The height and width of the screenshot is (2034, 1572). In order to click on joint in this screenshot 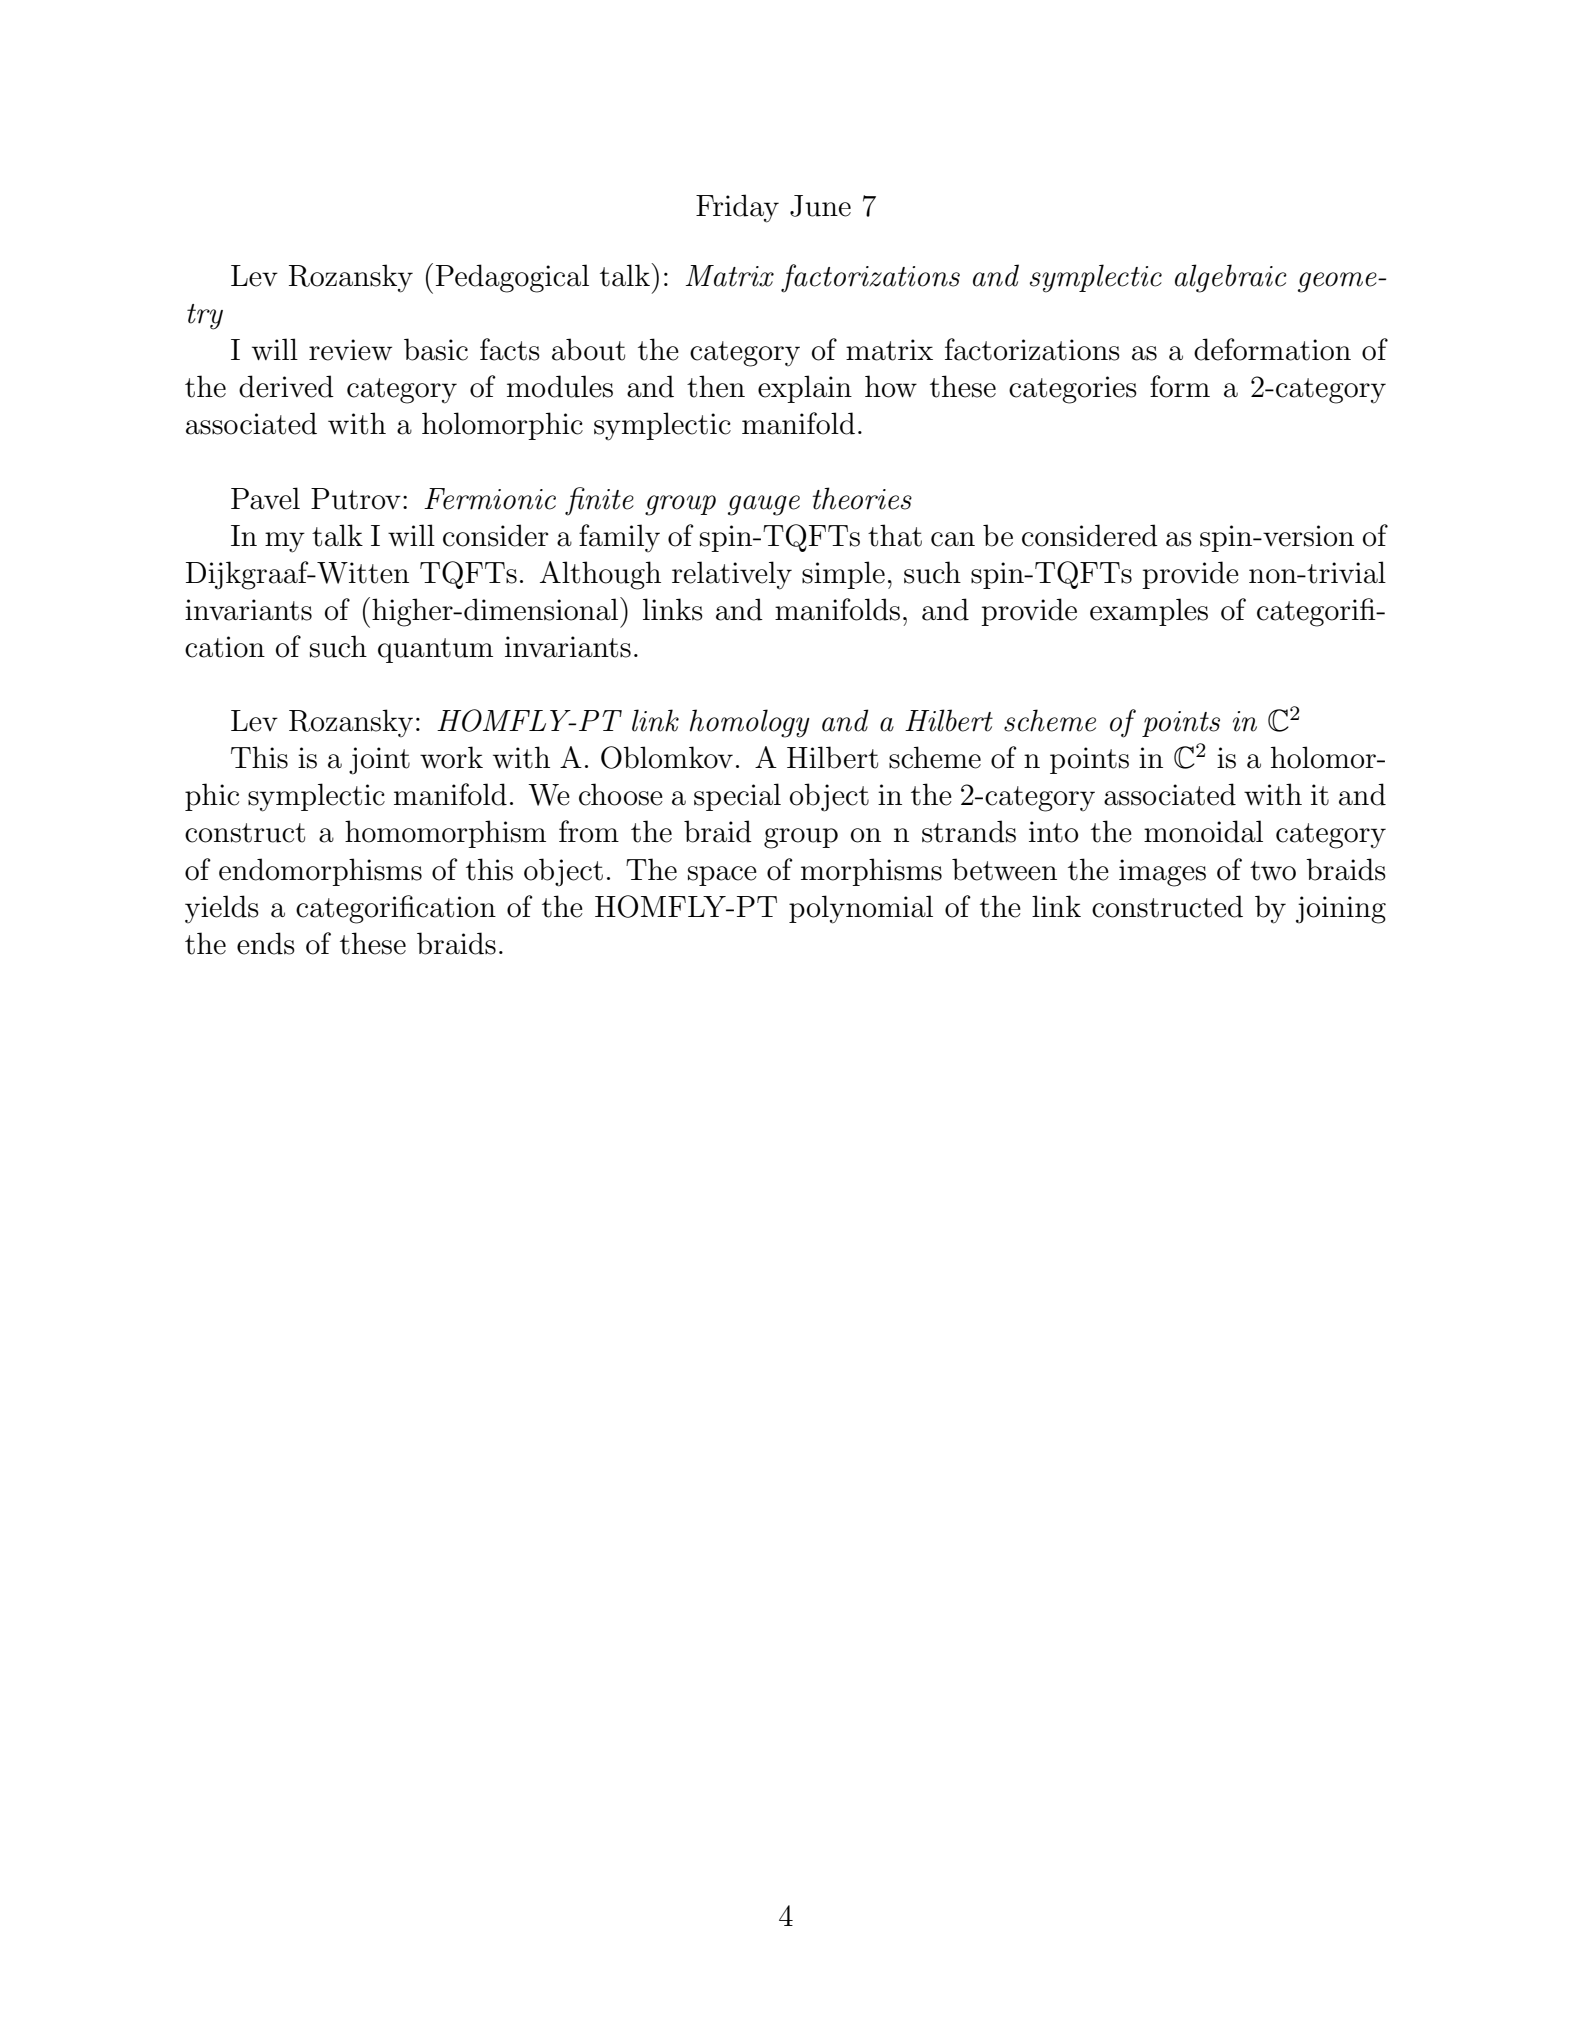, I will do `click(379, 761)`.
